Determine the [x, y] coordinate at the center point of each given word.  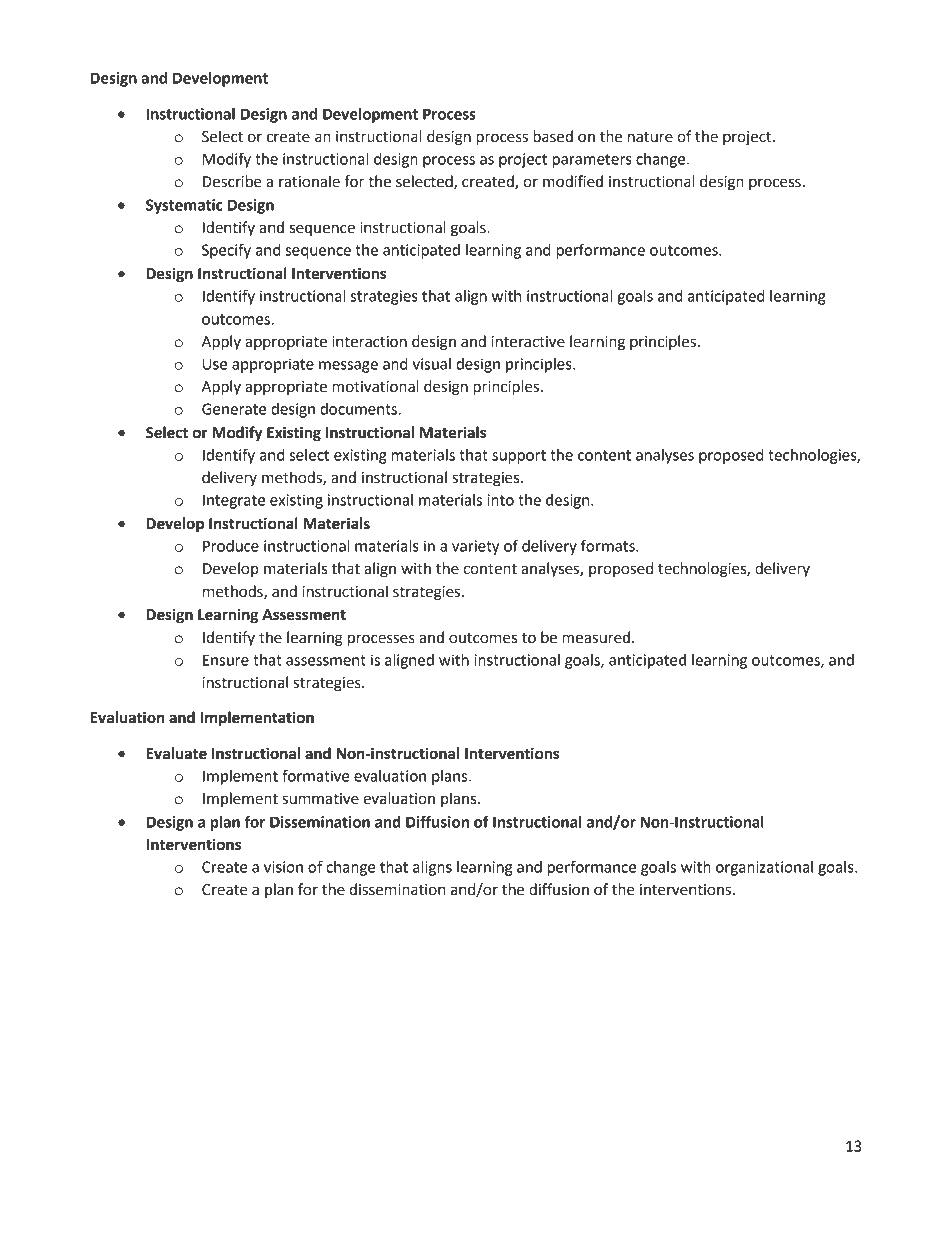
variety [475, 547]
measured [597, 637]
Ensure [226, 660]
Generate [234, 409]
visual [431, 364]
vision [283, 867]
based [553, 136]
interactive [528, 342]
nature [650, 137]
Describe [232, 181]
